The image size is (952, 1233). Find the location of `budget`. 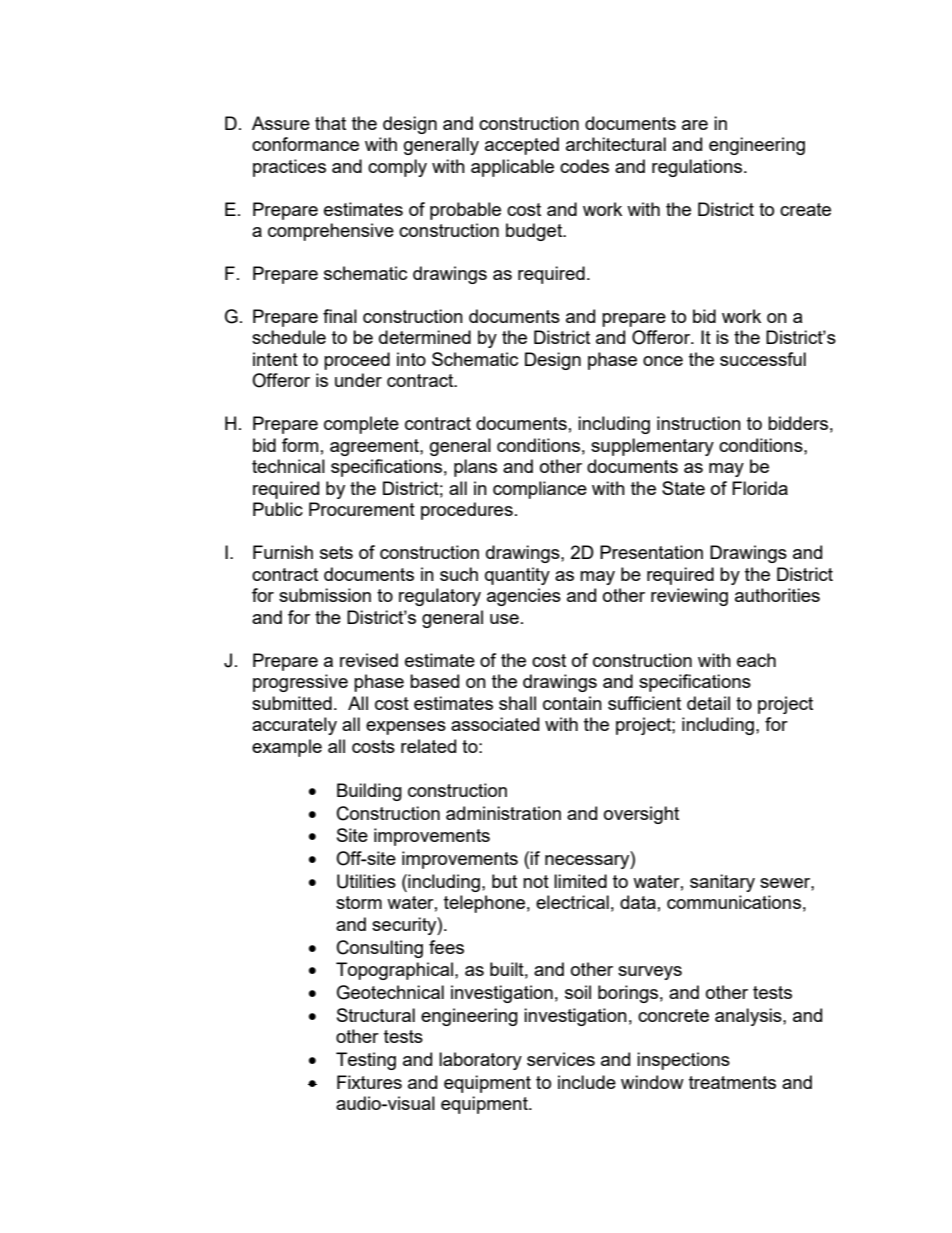

budget is located at coordinates (535, 232).
